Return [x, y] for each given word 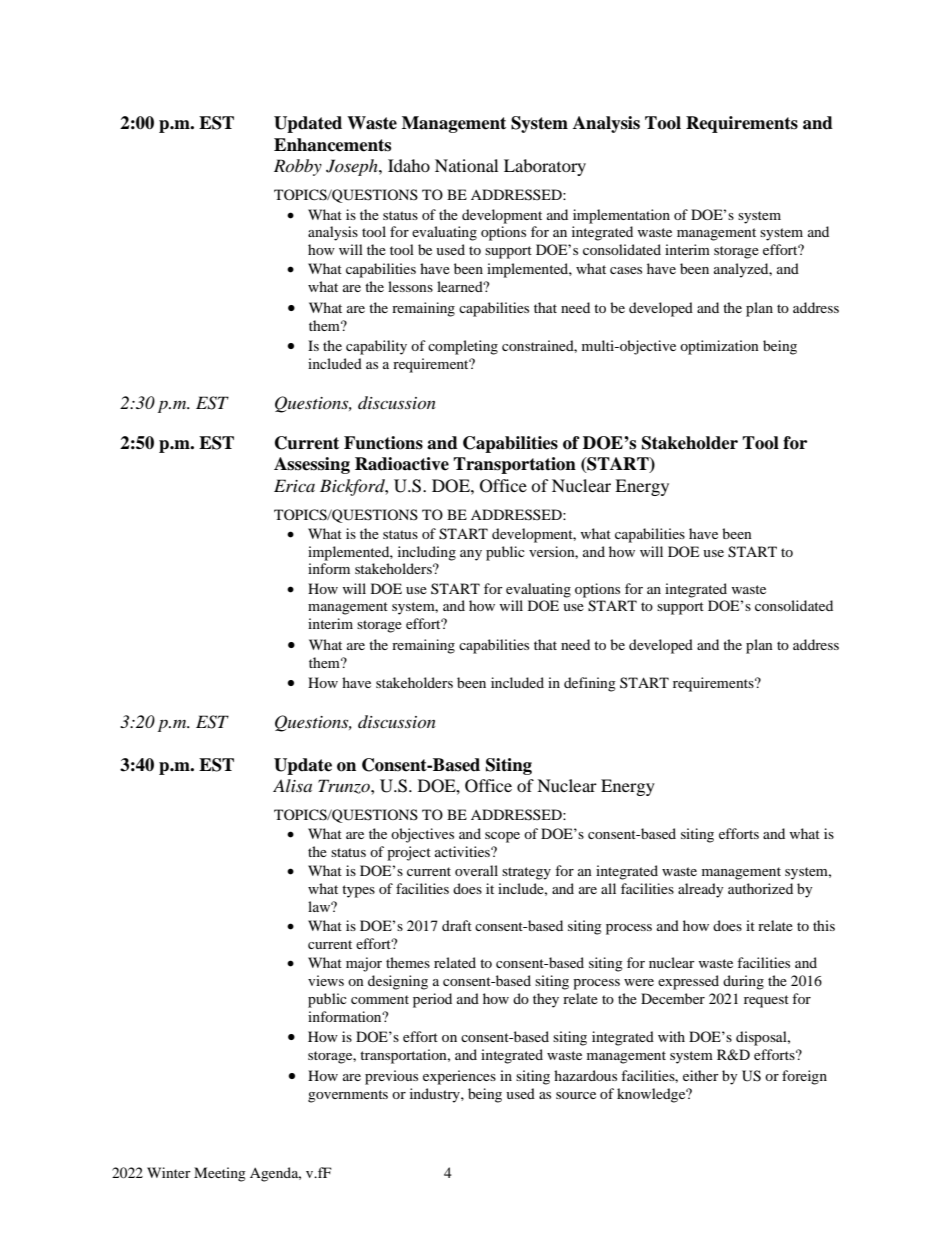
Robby [298, 167]
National [466, 165]
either [701, 1075]
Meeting [220, 1174]
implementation [621, 216]
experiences [459, 1077]
